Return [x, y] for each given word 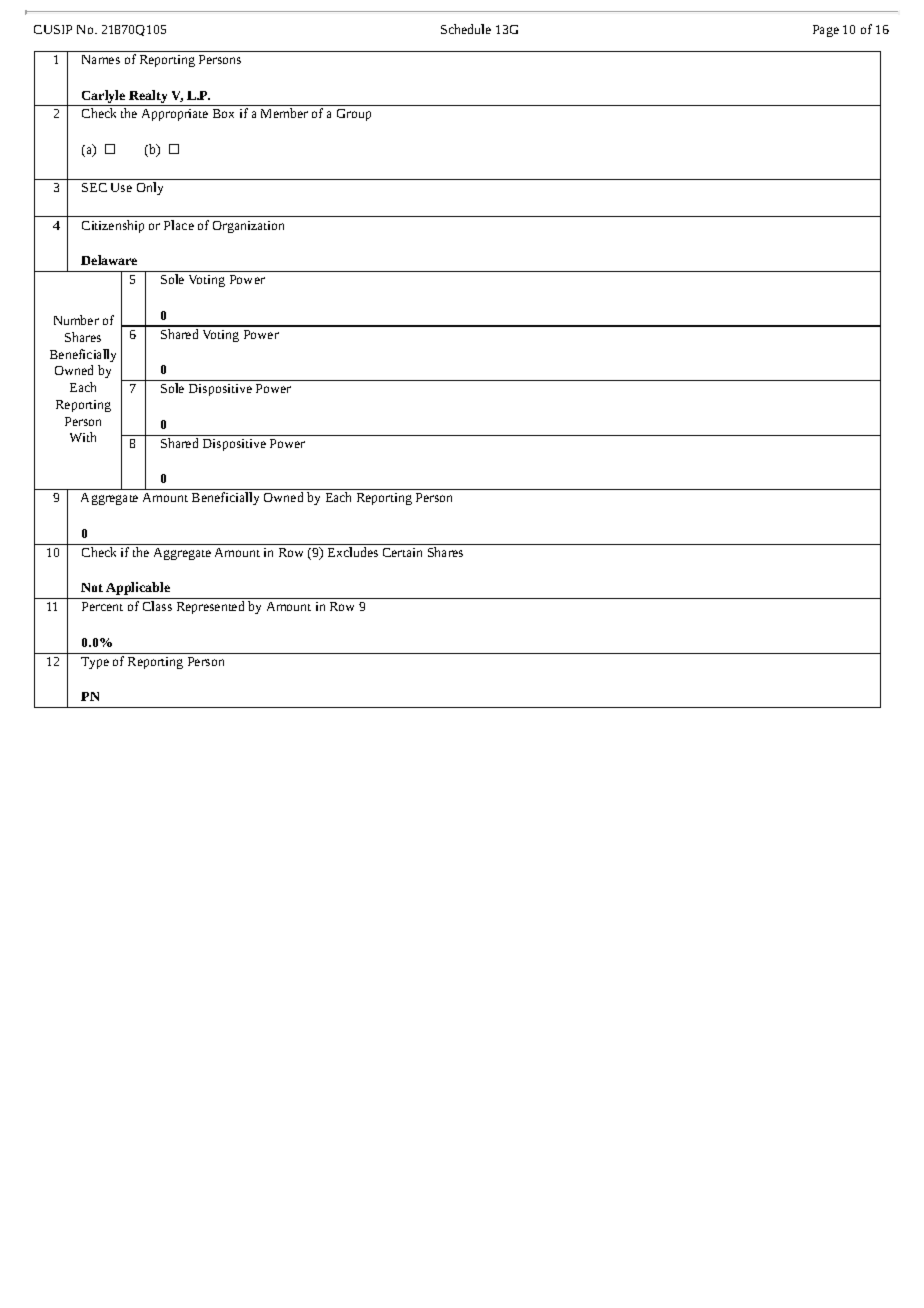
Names [101, 59]
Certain [402, 552]
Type [95, 663]
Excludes [353, 552]
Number [76, 320]
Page [826, 31]
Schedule [466, 29]
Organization [248, 227]
